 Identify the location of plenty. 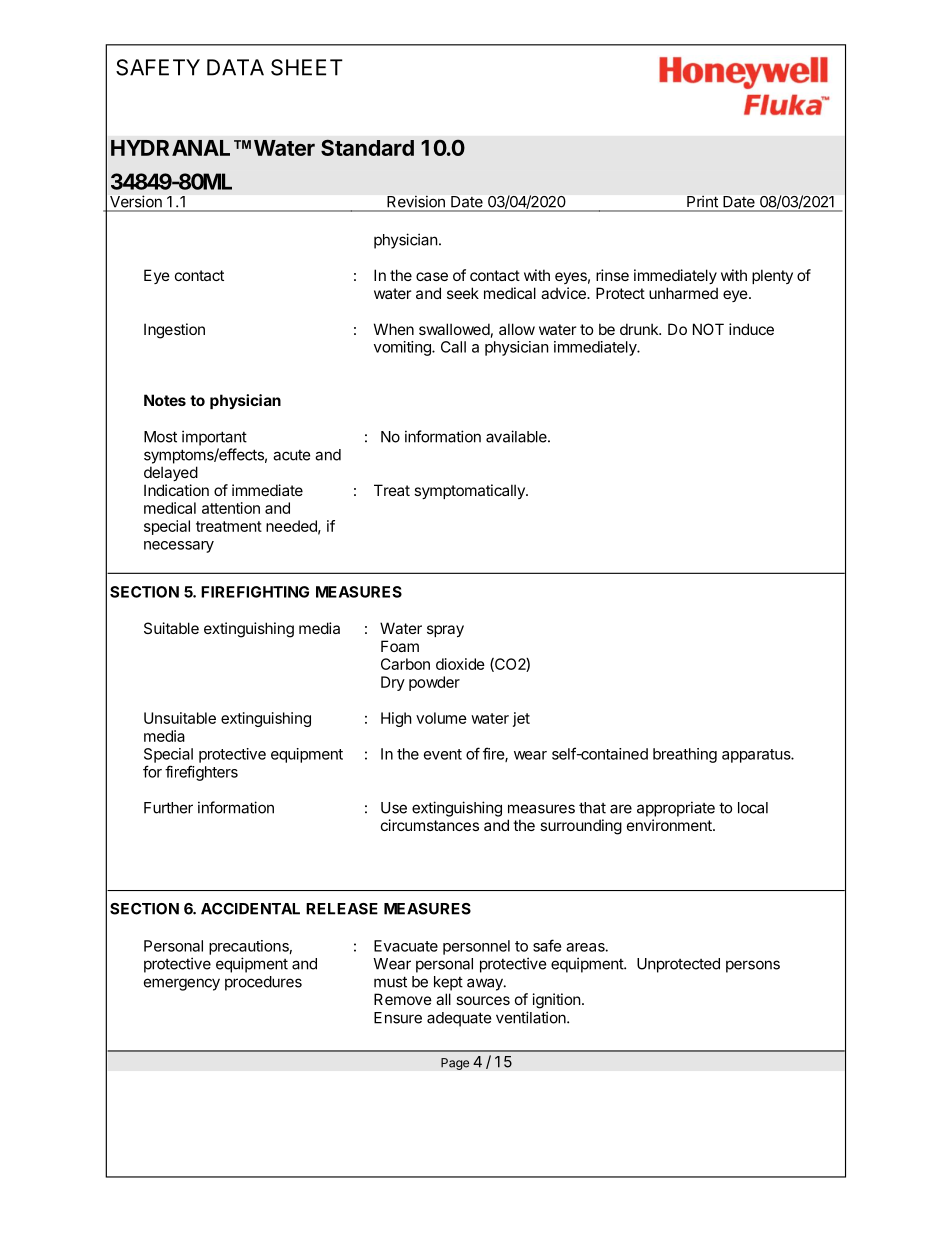
(772, 276).
